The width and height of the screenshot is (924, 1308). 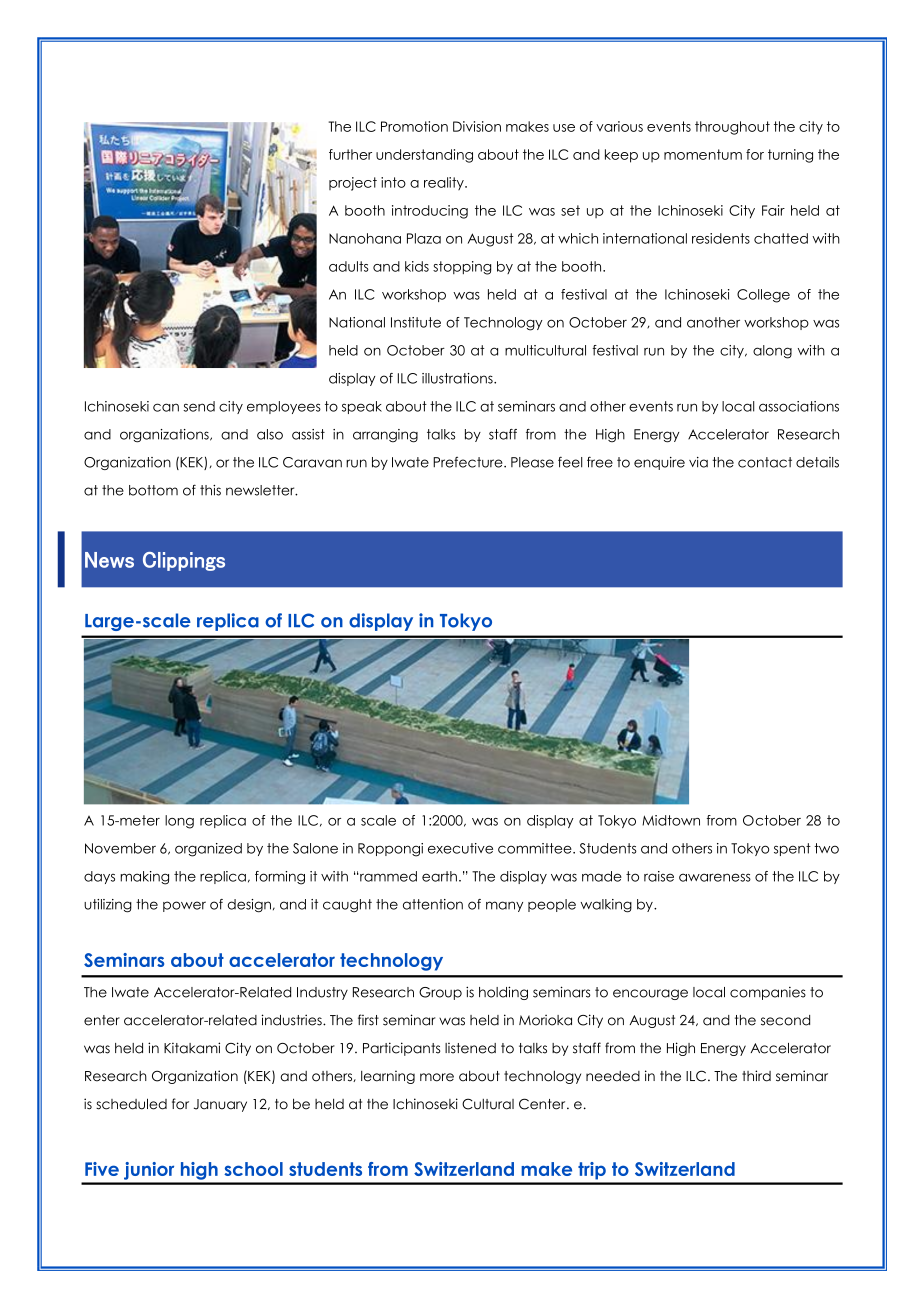 What do you see at coordinates (703, 154) in the screenshot?
I see `momentum` at bounding box center [703, 154].
